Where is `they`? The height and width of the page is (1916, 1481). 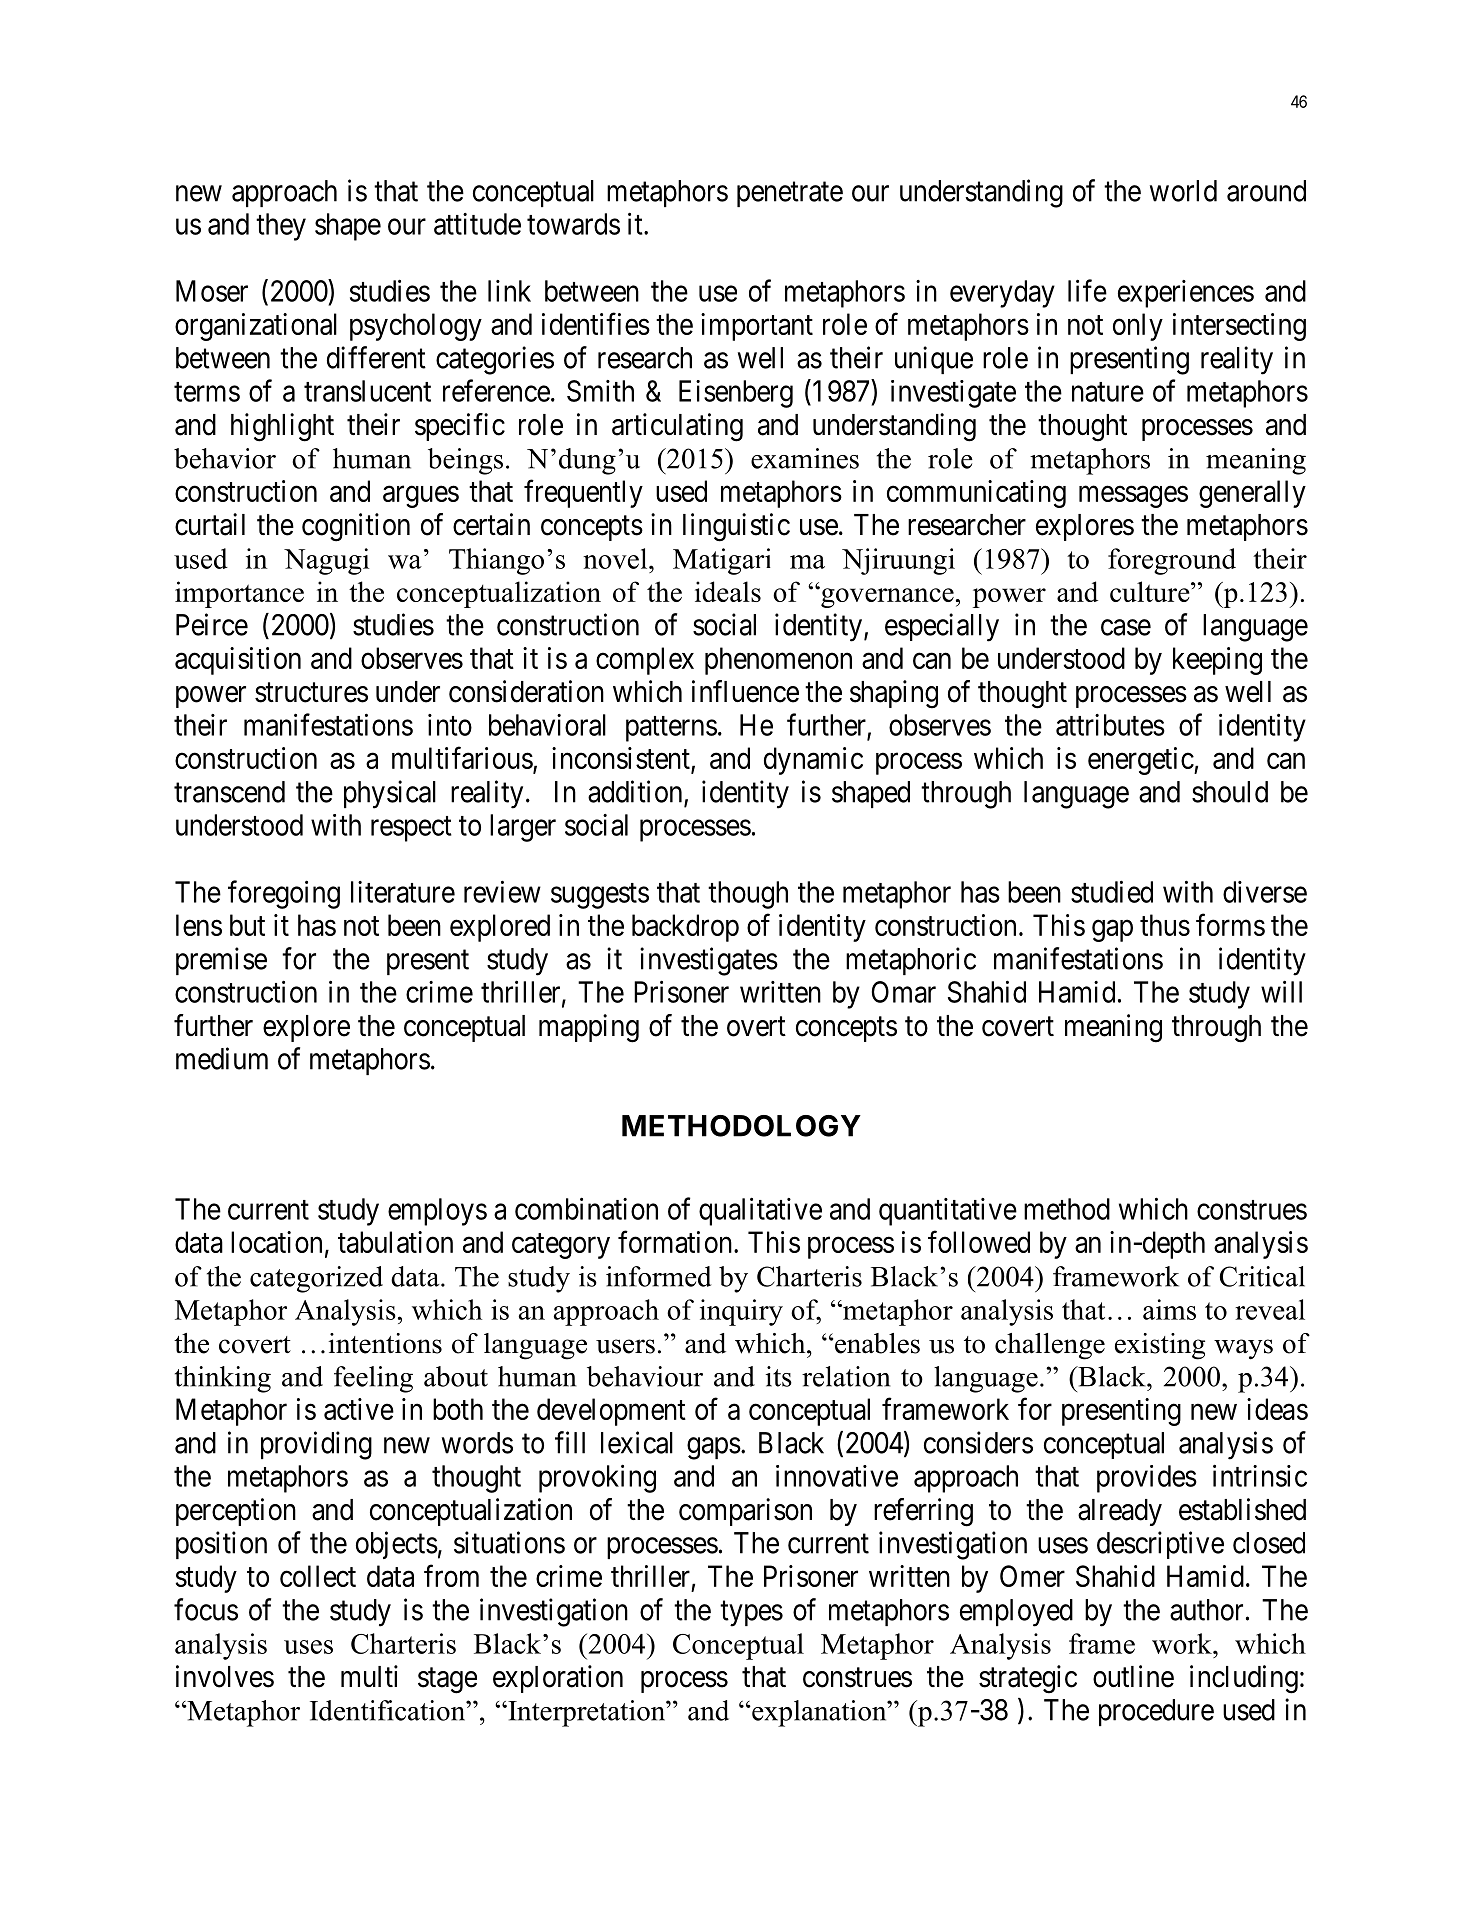 they is located at coordinates (281, 227).
